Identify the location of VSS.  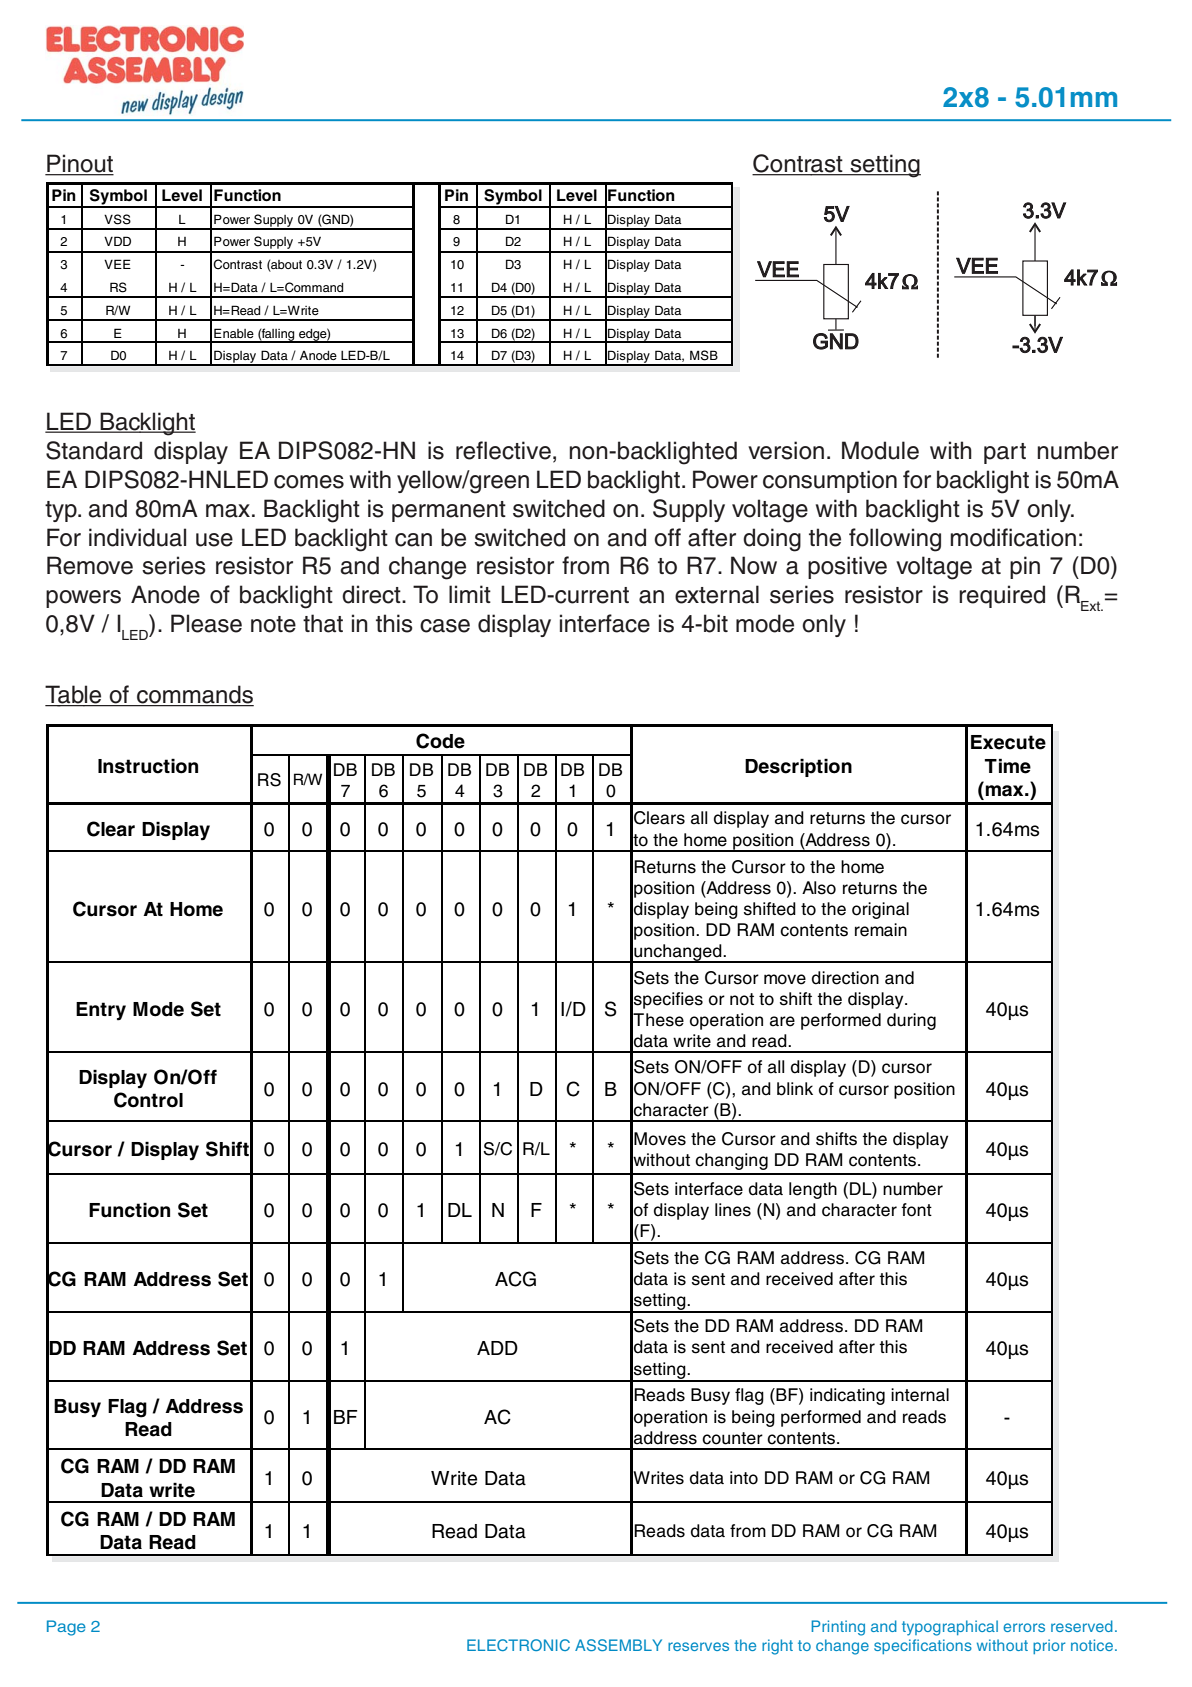
(117, 219).
